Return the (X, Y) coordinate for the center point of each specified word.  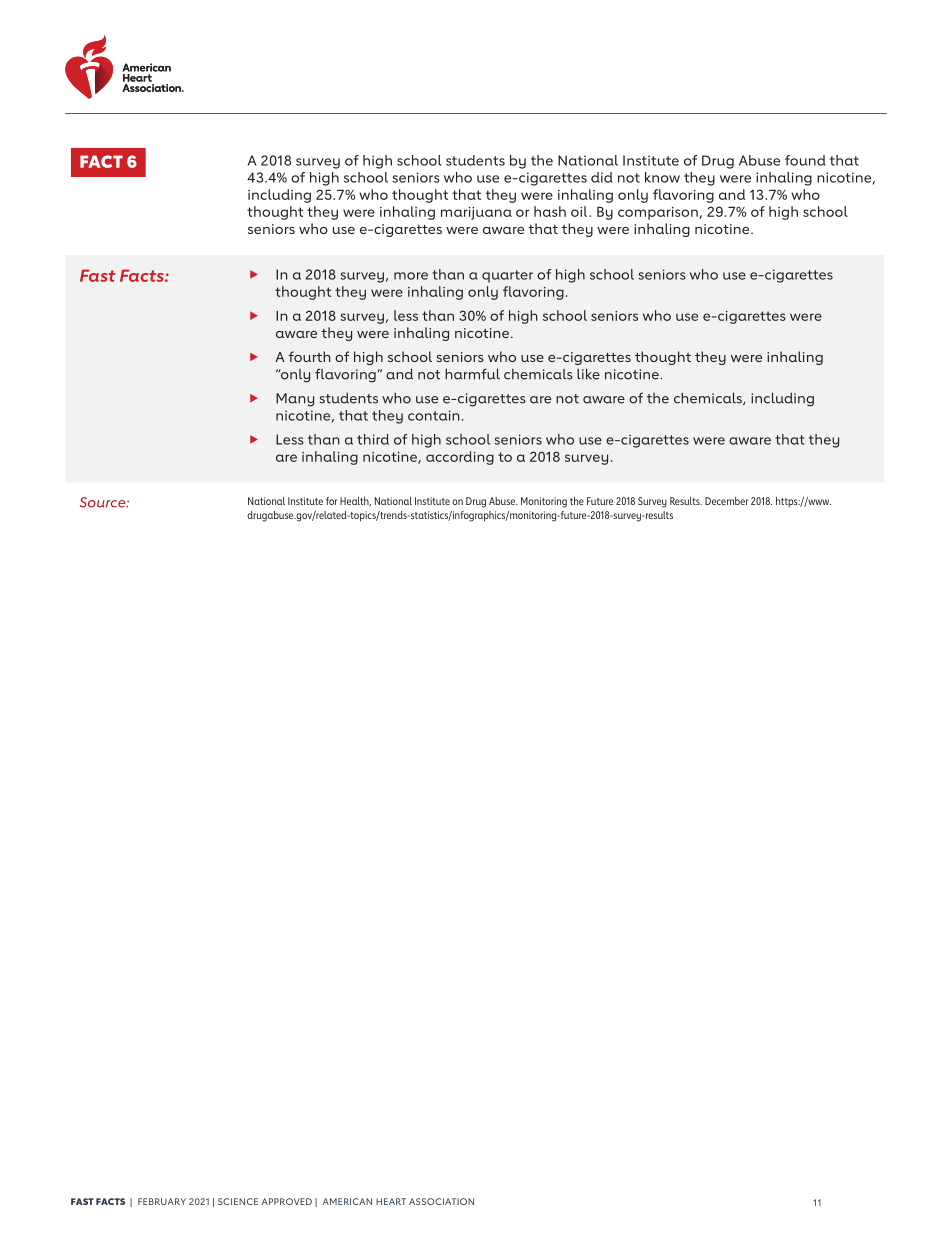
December (726, 501)
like (588, 374)
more (411, 276)
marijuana (476, 213)
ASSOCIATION (441, 1201)
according (460, 458)
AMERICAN (347, 1201)
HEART (391, 1201)
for (331, 501)
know (662, 177)
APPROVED (287, 1201)
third (373, 439)
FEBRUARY (162, 1201)
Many (295, 400)
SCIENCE (238, 1201)
